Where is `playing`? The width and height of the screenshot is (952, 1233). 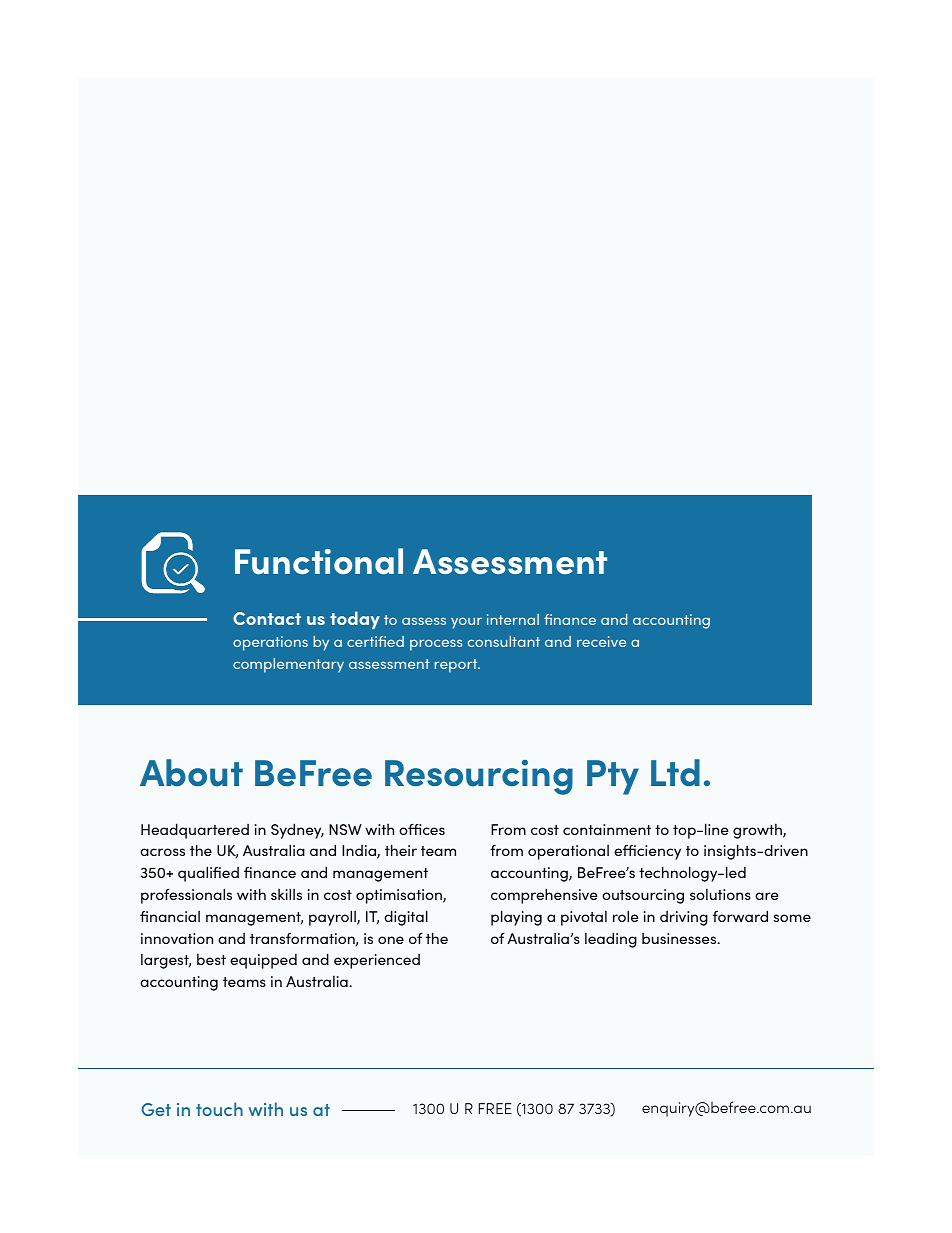
playing is located at coordinates (516, 918).
